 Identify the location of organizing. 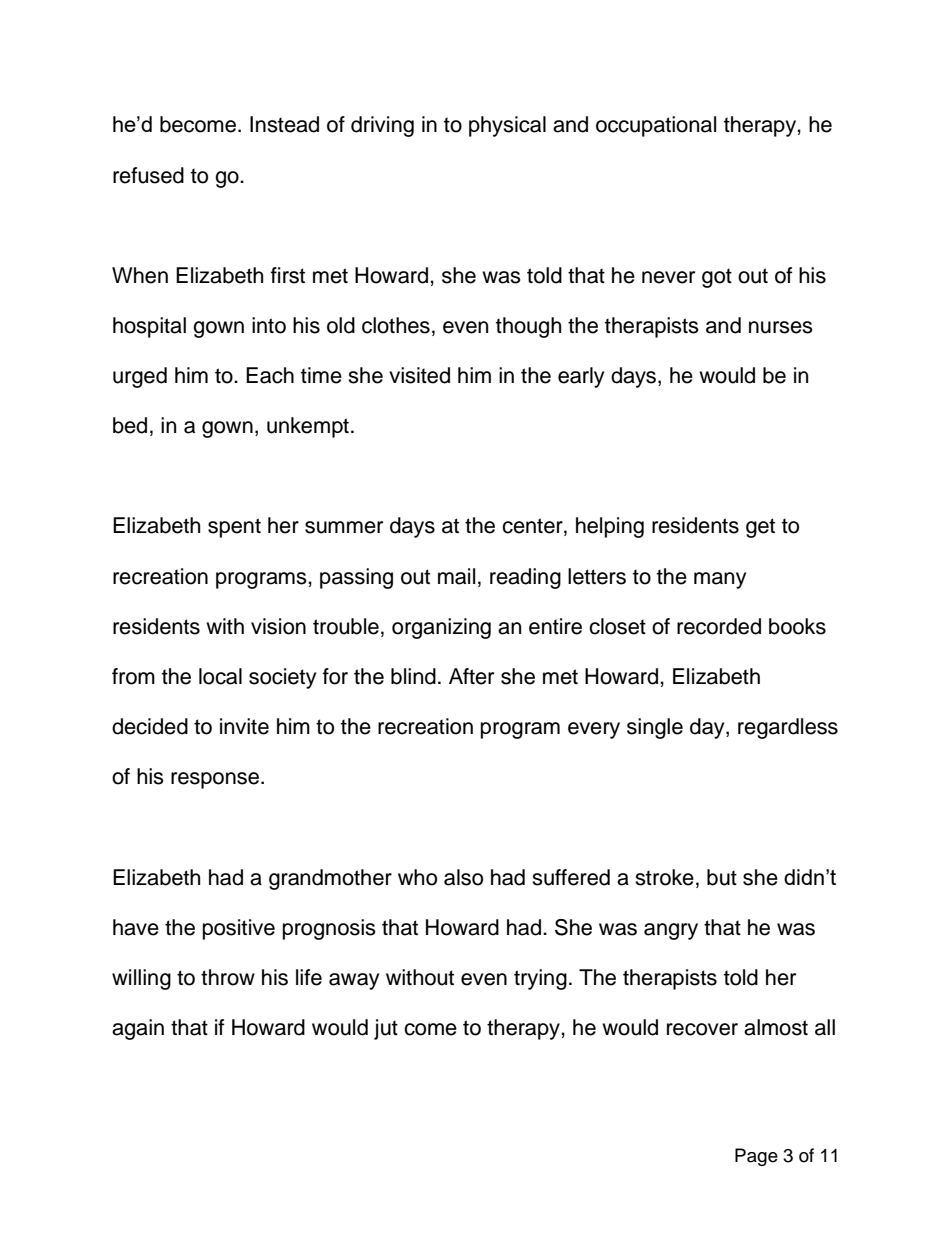
(441, 628).
